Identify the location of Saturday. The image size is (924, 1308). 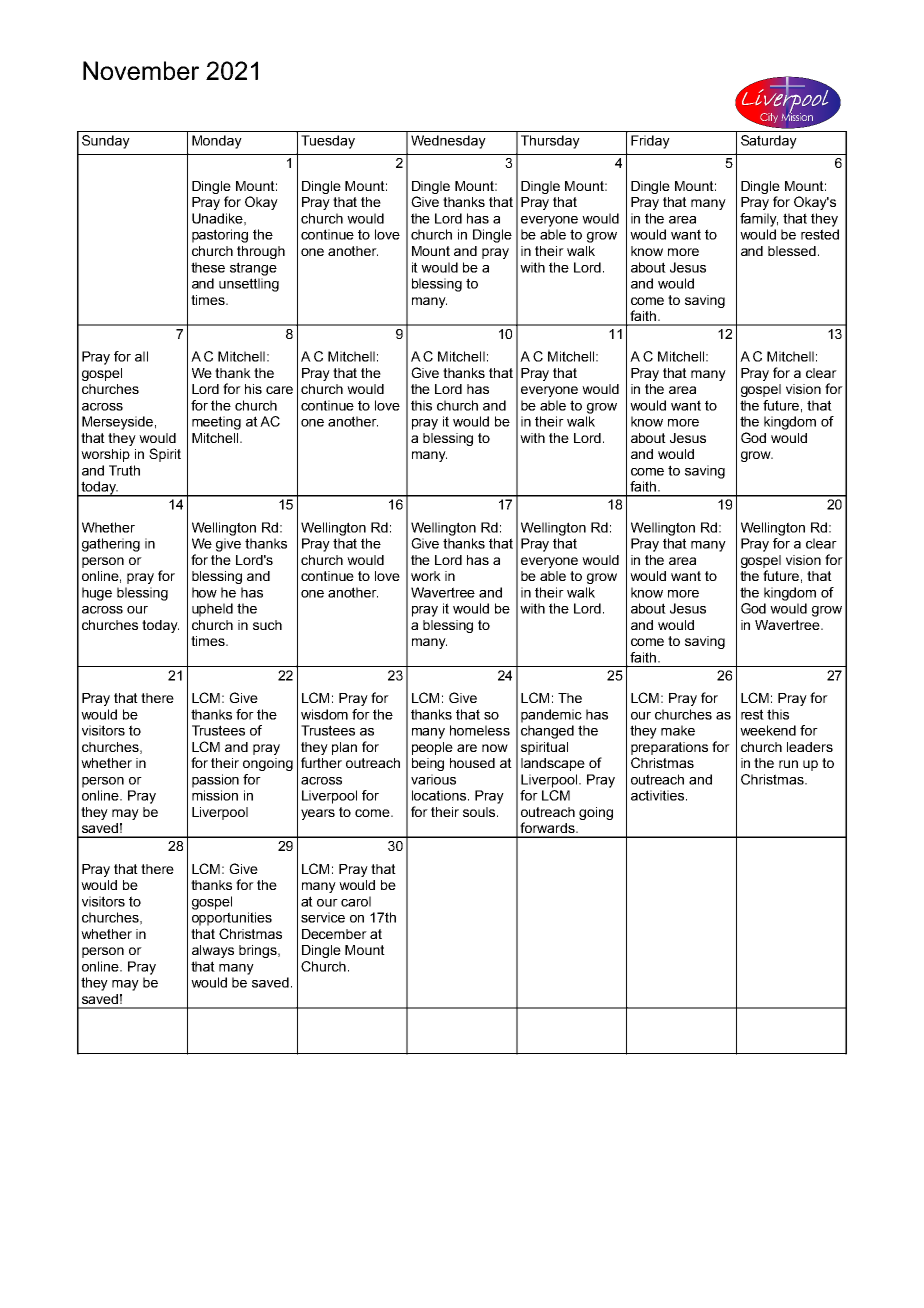
(769, 142).
